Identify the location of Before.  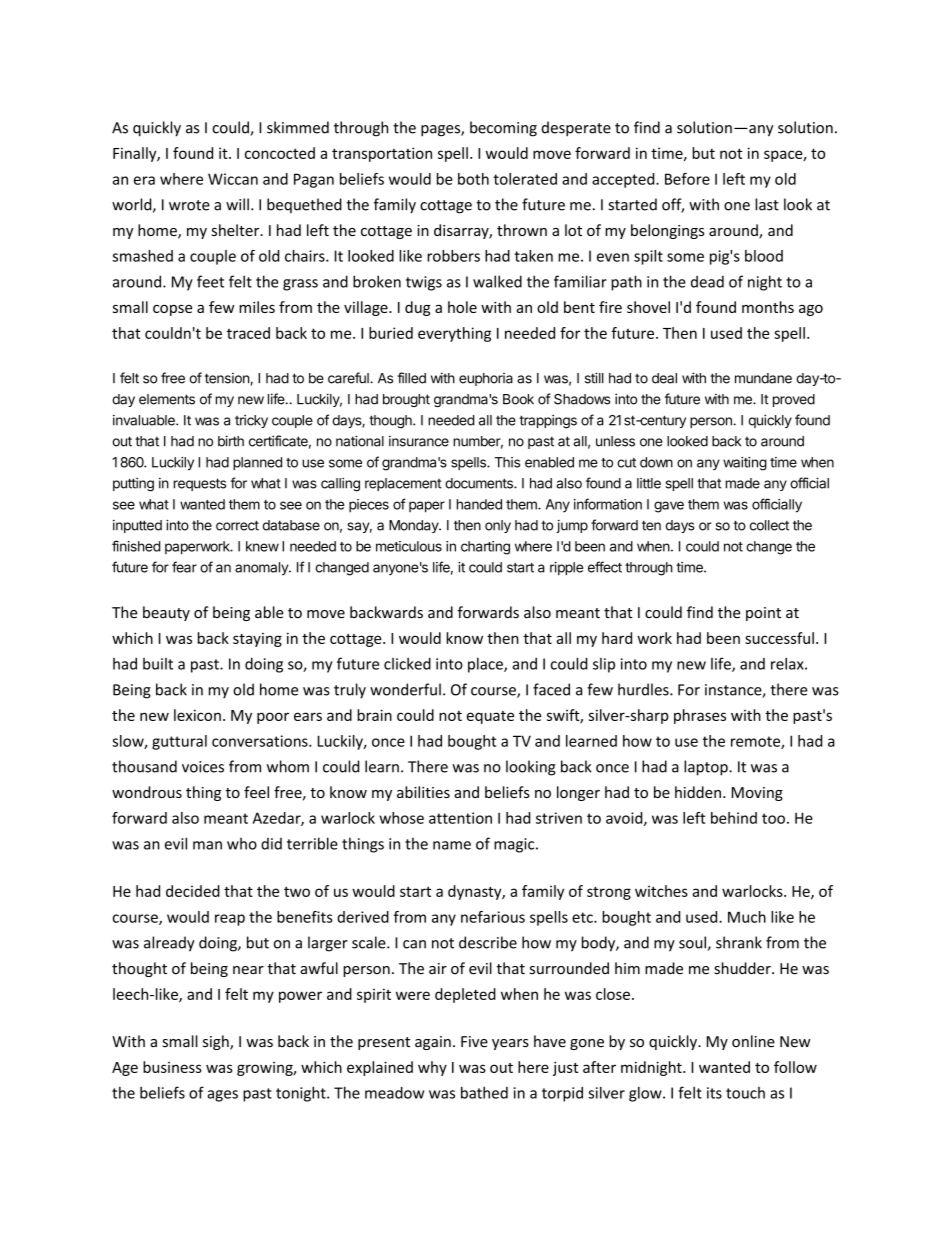
(687, 179).
